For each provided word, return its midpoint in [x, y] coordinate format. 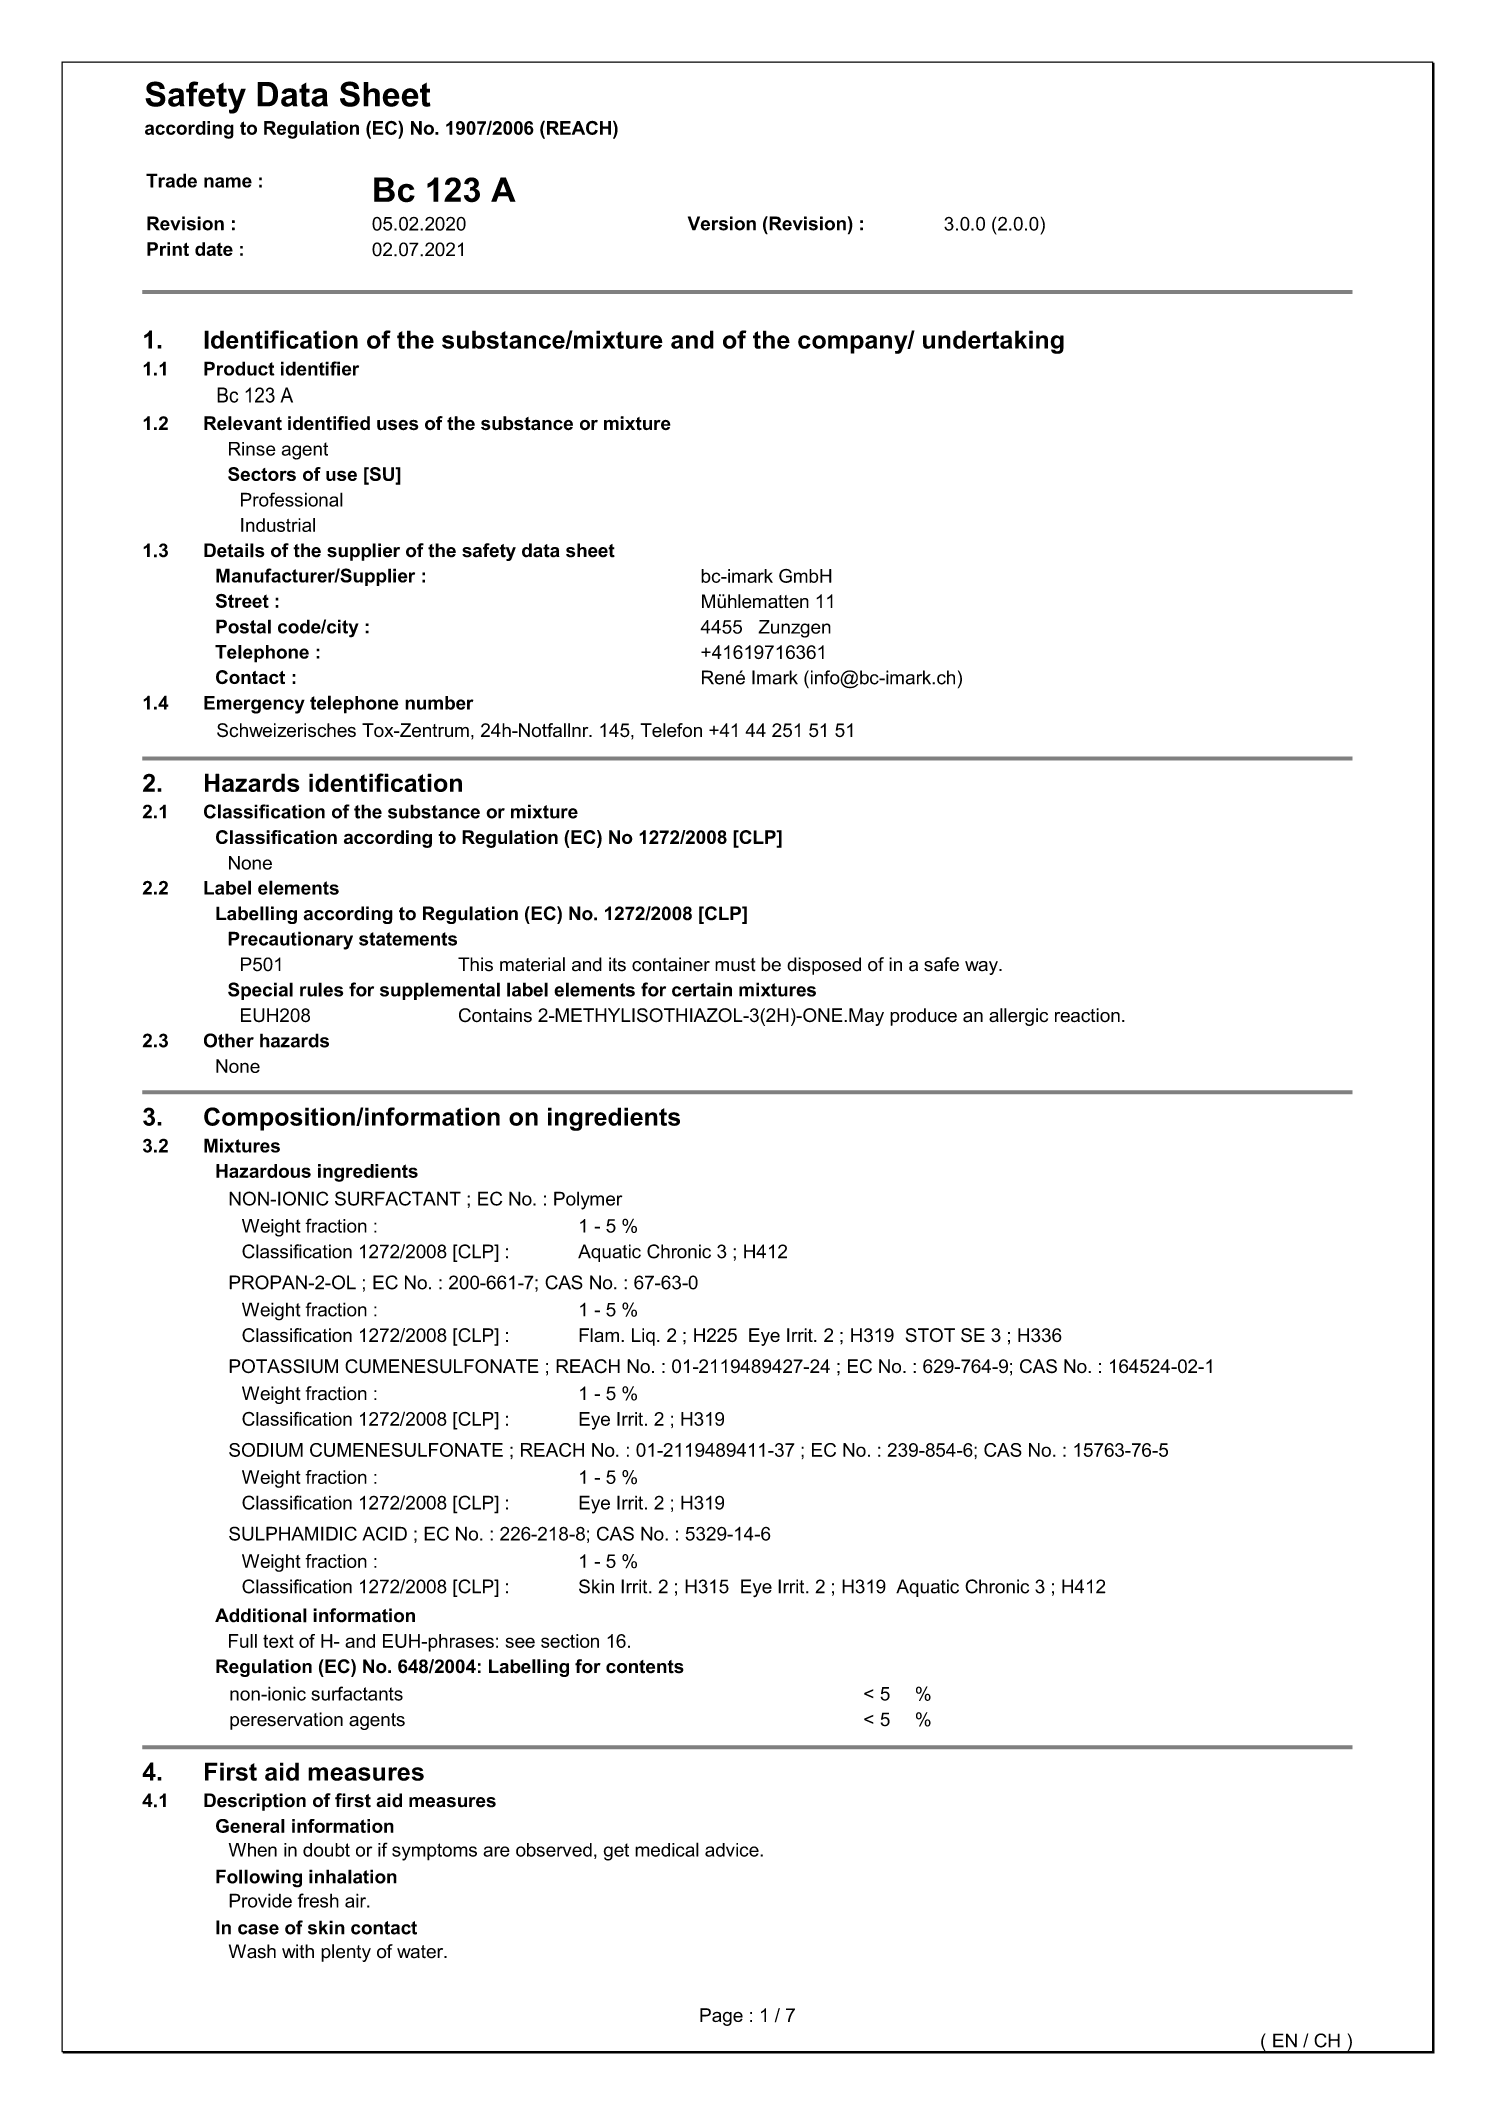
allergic [1018, 1017]
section [570, 1641]
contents [645, 1667]
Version [722, 223]
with [298, 1951]
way [982, 968]
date [214, 249]
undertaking [993, 342]
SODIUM [266, 1450]
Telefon [671, 730]
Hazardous [263, 1171]
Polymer [588, 1200]
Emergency [254, 705]
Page [721, 2017]
